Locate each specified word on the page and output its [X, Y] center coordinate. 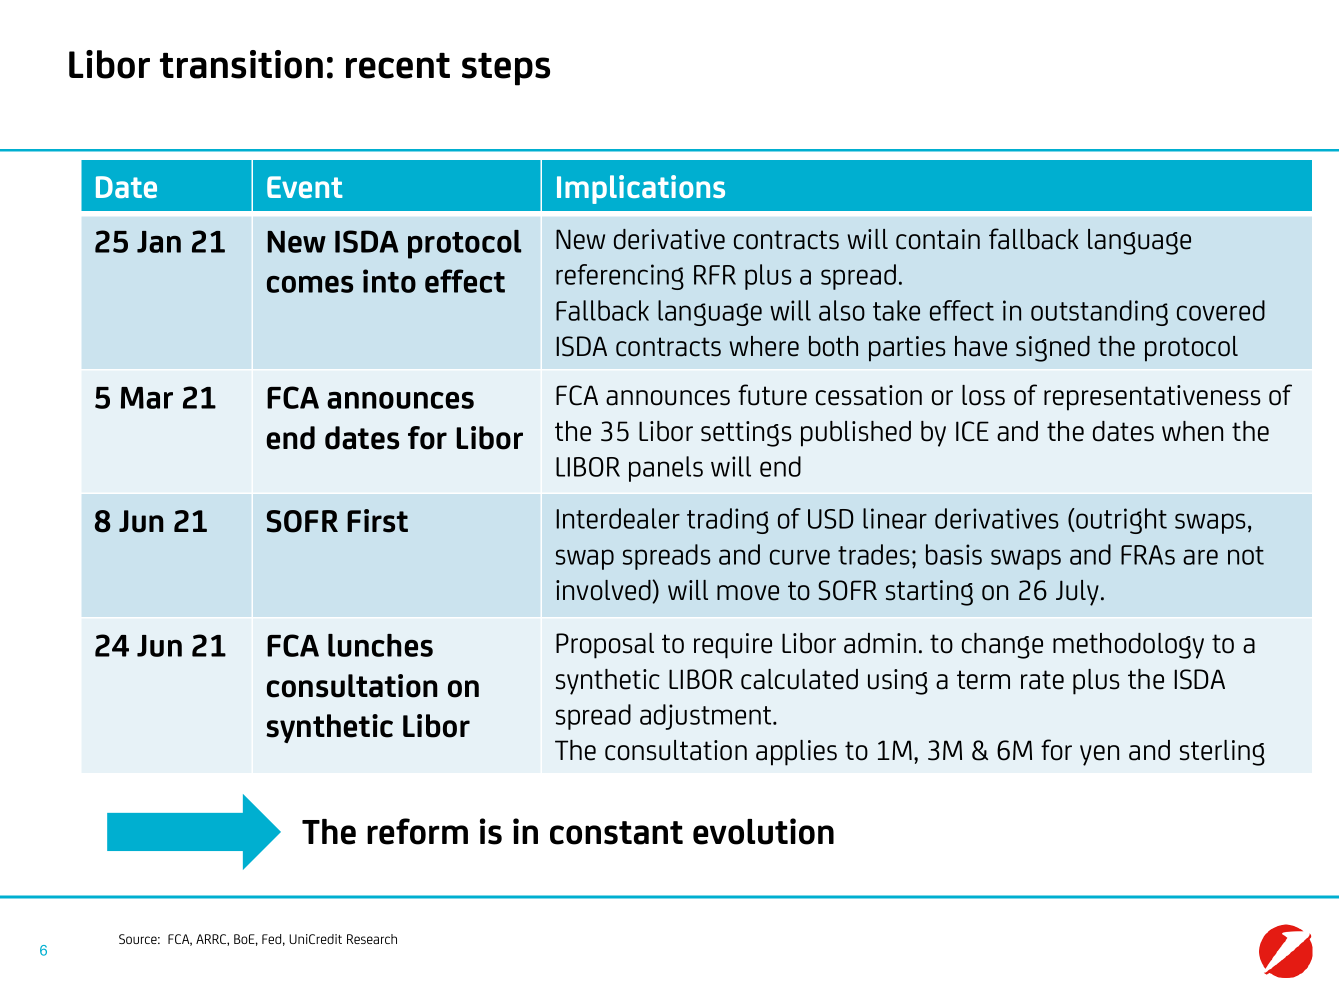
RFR [715, 275]
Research [372, 939]
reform [417, 831]
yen [1099, 755]
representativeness [1152, 398]
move [748, 593]
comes [310, 284]
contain [938, 239]
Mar [147, 398]
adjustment [707, 717]
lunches [380, 645]
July [1077, 593]
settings [746, 434]
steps [506, 69]
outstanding [1099, 313]
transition [241, 64]
